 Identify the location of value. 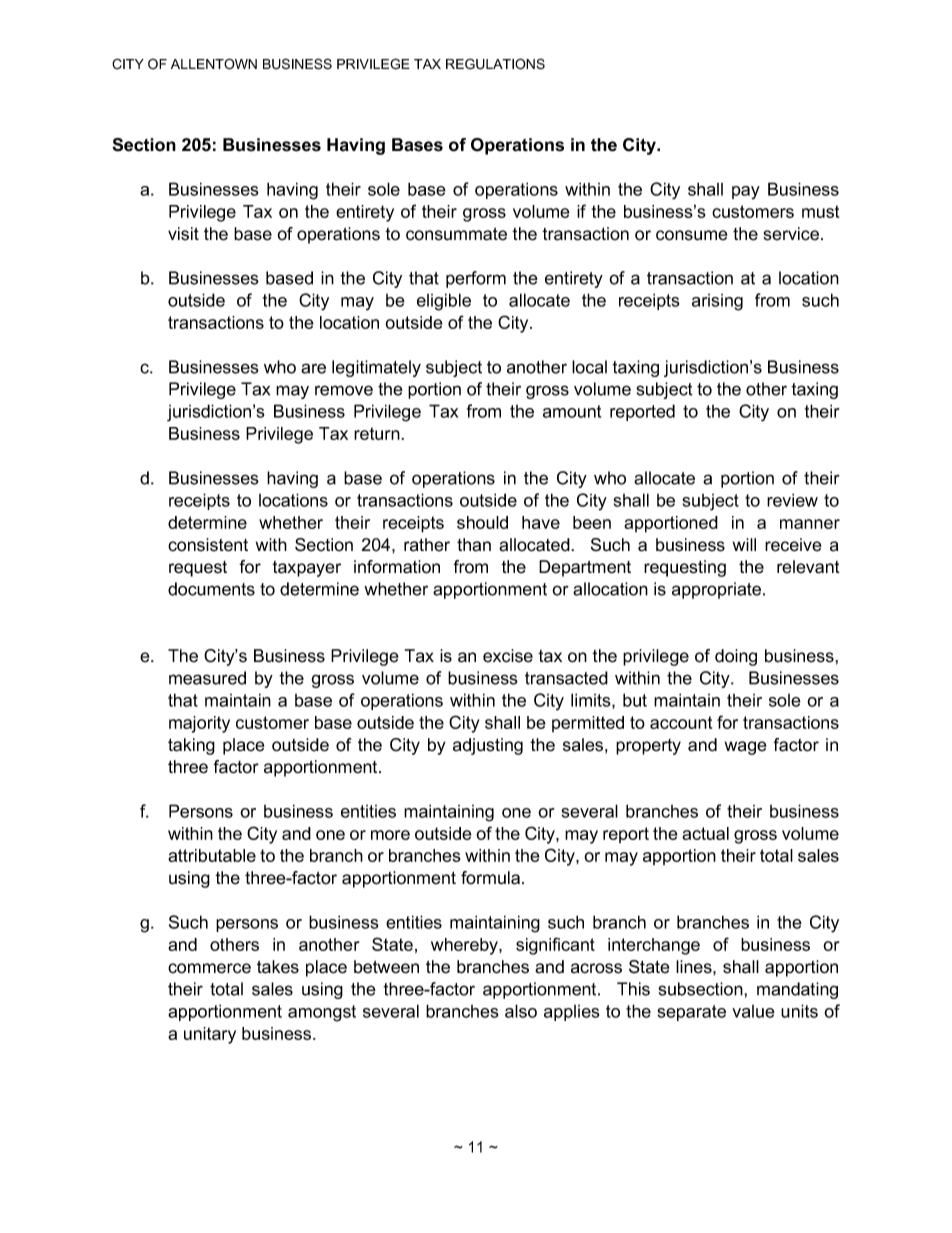
(753, 1011).
